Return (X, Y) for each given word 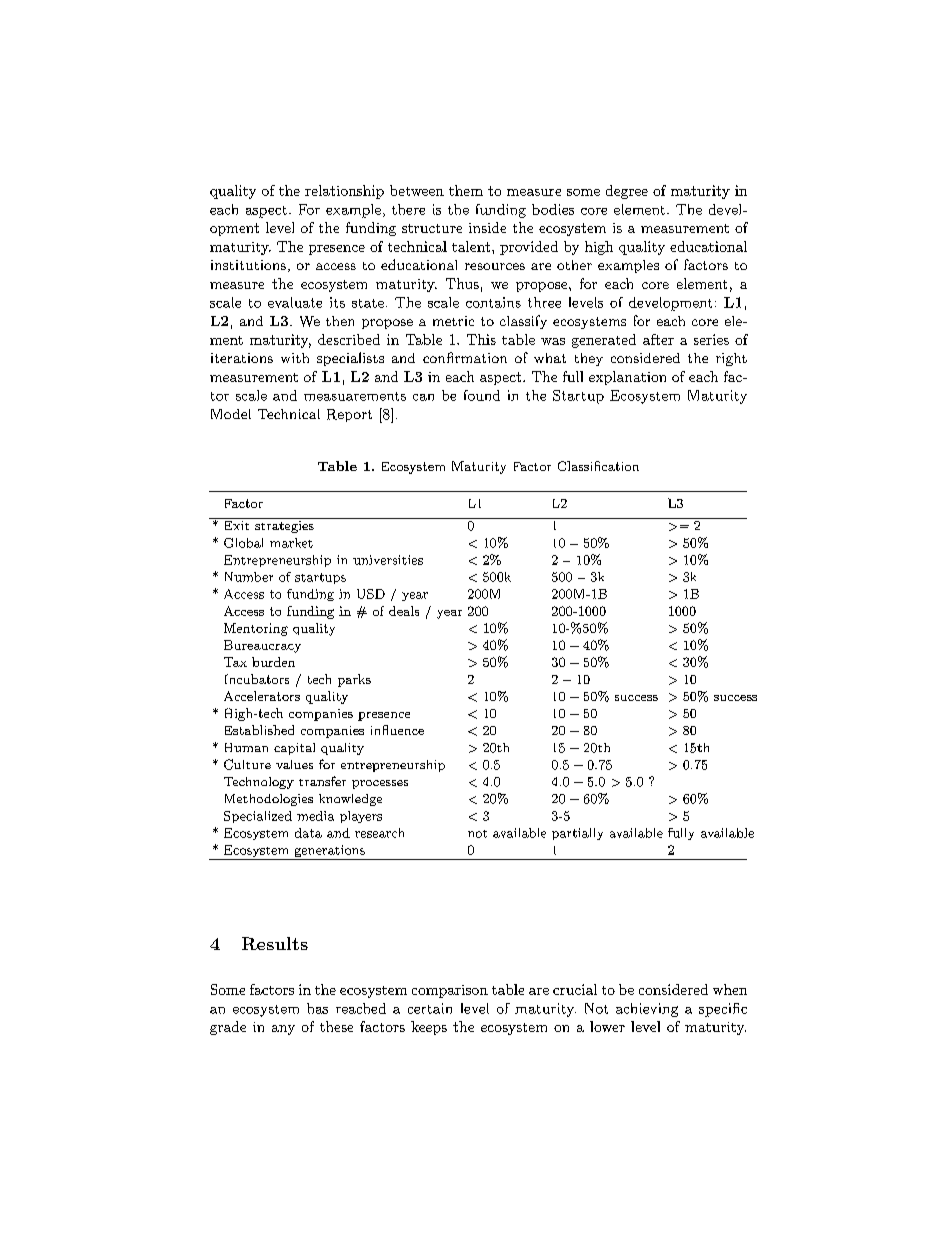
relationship (344, 192)
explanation (627, 378)
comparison (450, 991)
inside (487, 227)
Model (231, 414)
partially (577, 834)
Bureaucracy (262, 646)
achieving (647, 1010)
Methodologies (269, 800)
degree (627, 192)
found (482, 395)
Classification (598, 466)
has (317, 1008)
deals (404, 611)
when (730, 989)
